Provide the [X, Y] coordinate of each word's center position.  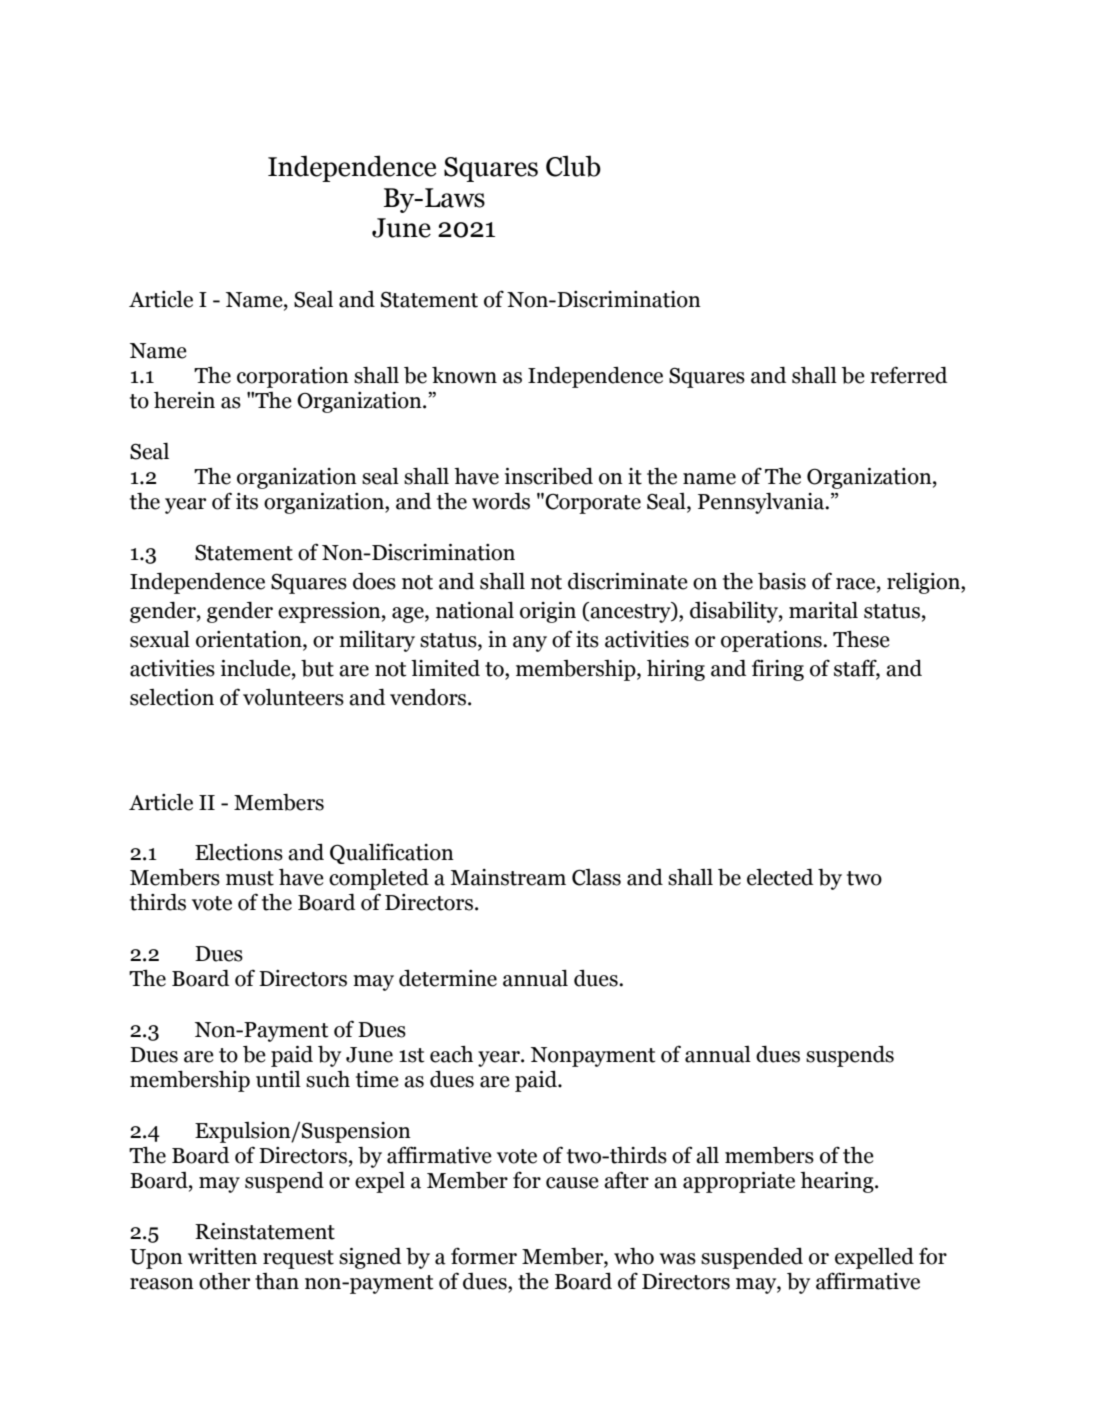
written [222, 1256]
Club [573, 166]
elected [780, 877]
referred [908, 375]
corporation [293, 377]
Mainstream [508, 877]
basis [782, 581]
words [501, 501]
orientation [250, 639]
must [250, 878]
